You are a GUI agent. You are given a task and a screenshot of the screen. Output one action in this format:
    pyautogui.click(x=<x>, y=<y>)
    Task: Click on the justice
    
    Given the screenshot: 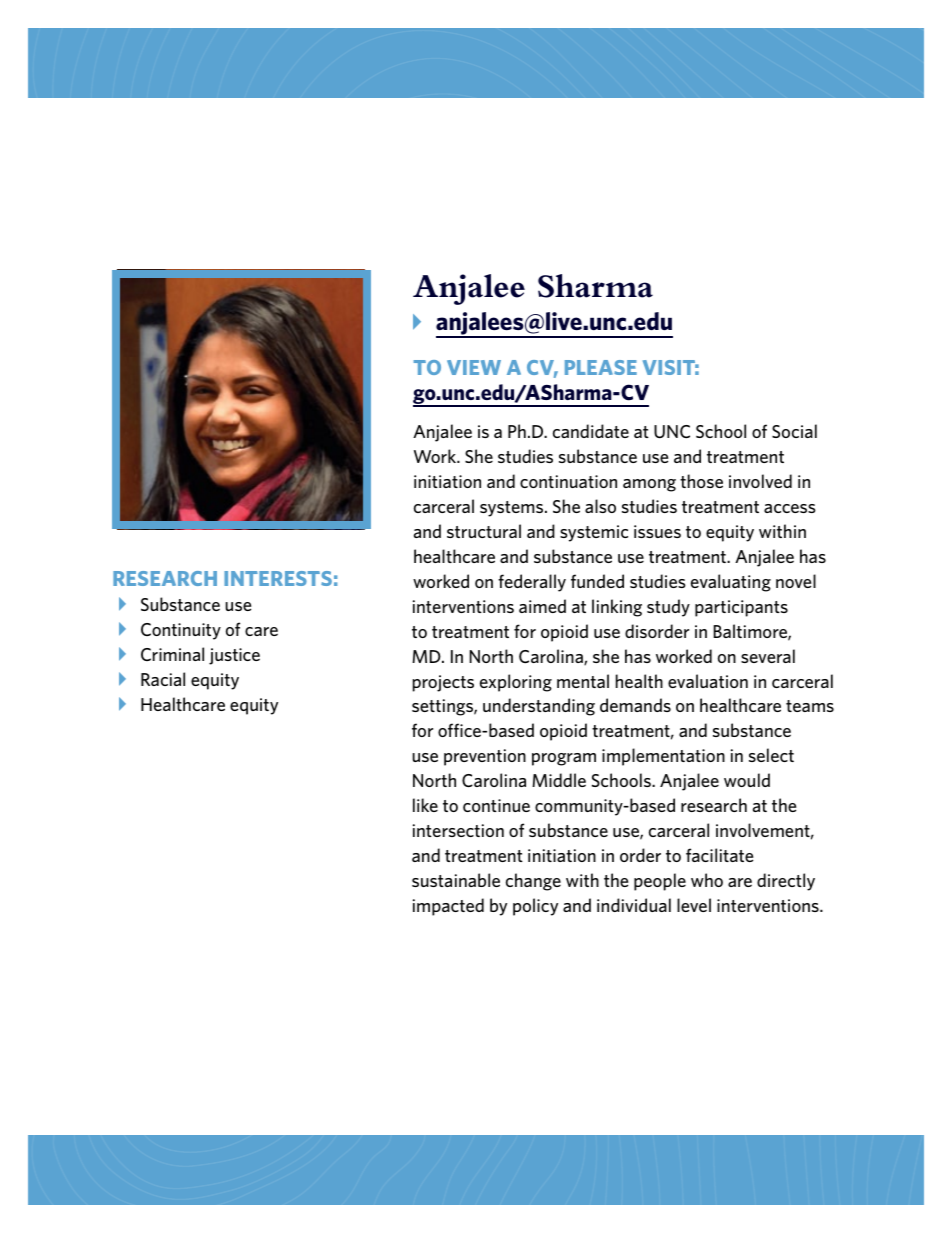 What is the action you would take?
    pyautogui.click(x=234, y=656)
